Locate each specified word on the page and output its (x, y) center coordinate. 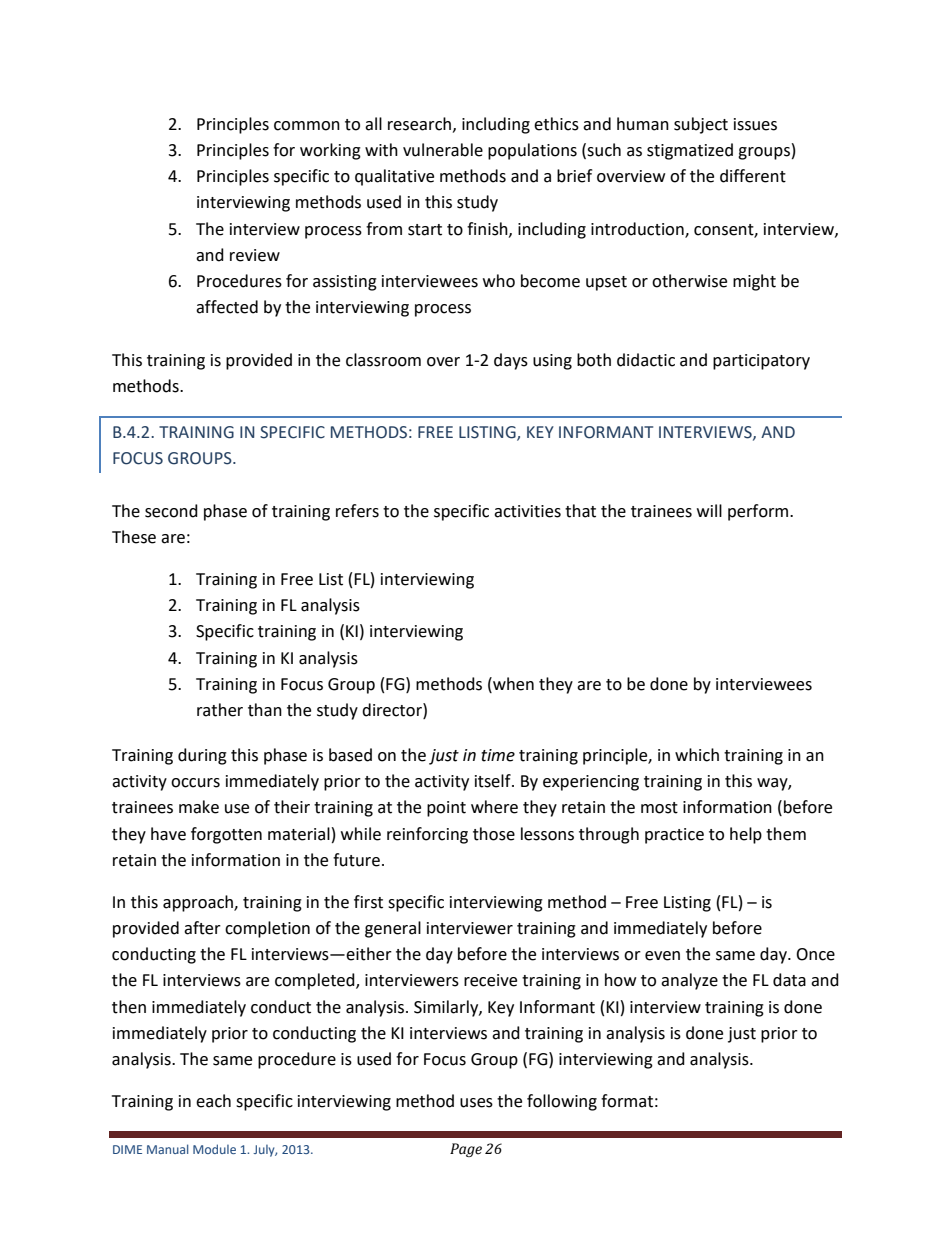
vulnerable (443, 150)
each (213, 1101)
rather (220, 710)
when (512, 684)
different (753, 176)
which (697, 755)
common (307, 126)
